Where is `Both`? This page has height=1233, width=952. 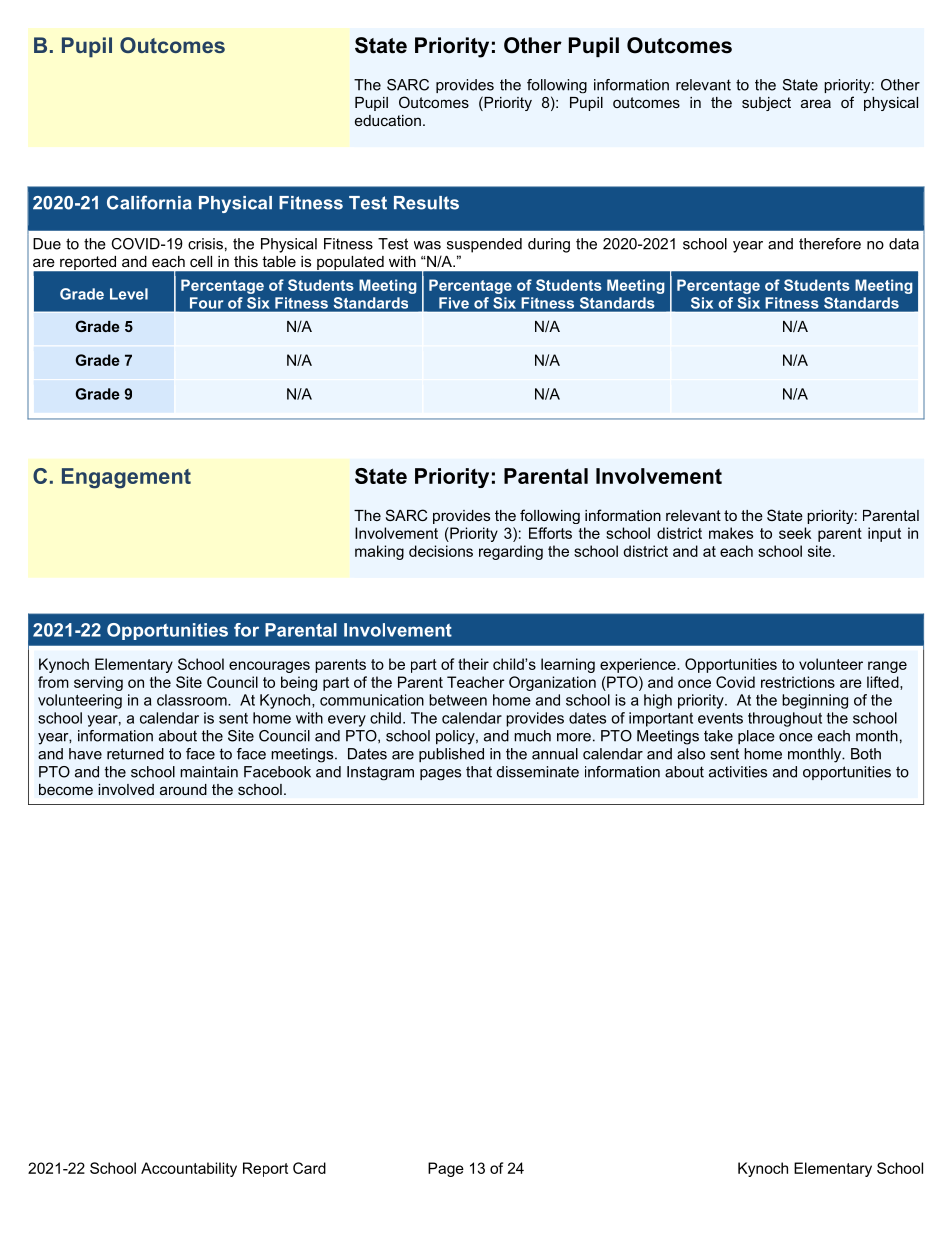
Both is located at coordinates (866, 754).
